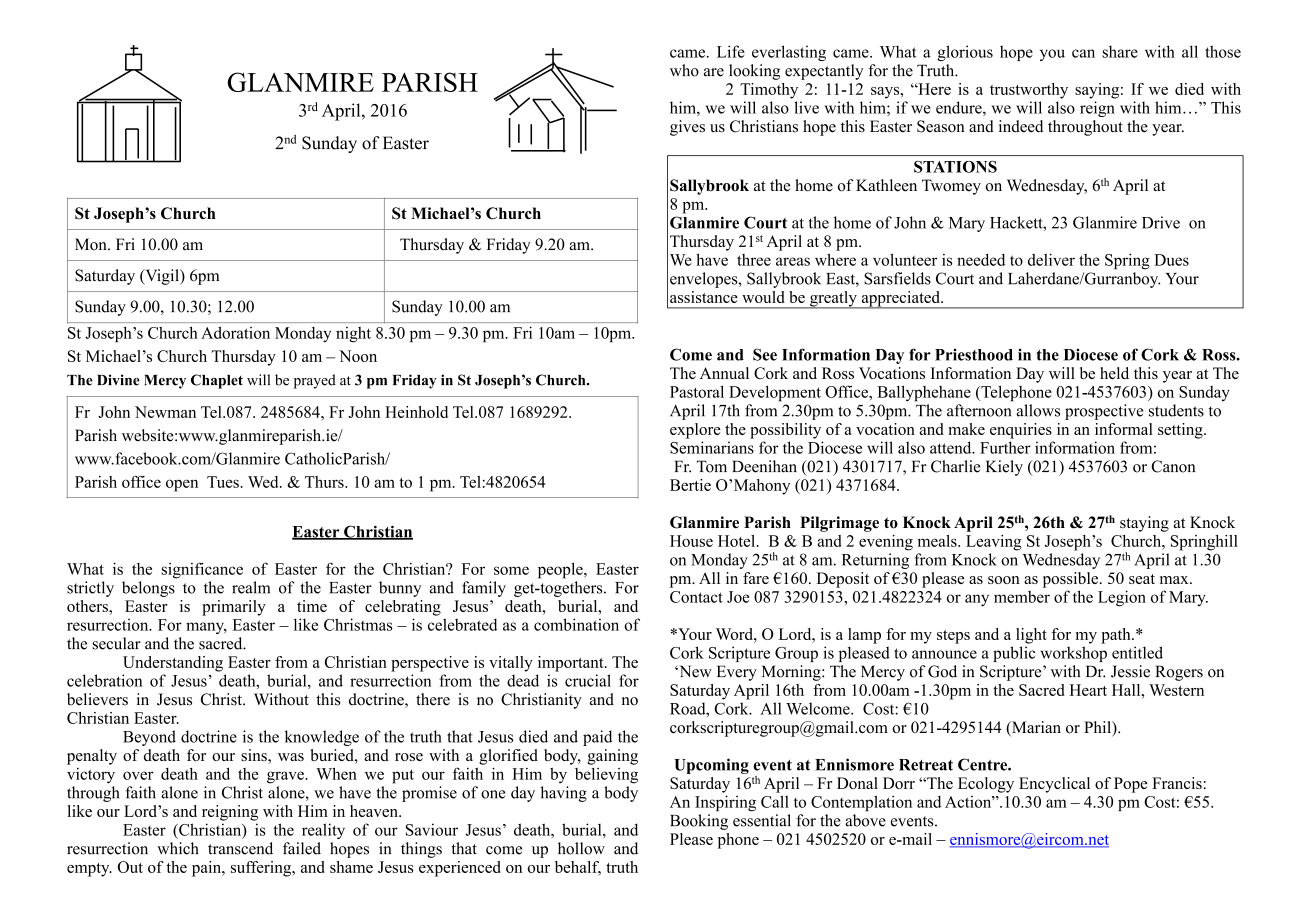 Image resolution: width=1308 pixels, height=924 pixels. I want to click on Dues, so click(1171, 260).
